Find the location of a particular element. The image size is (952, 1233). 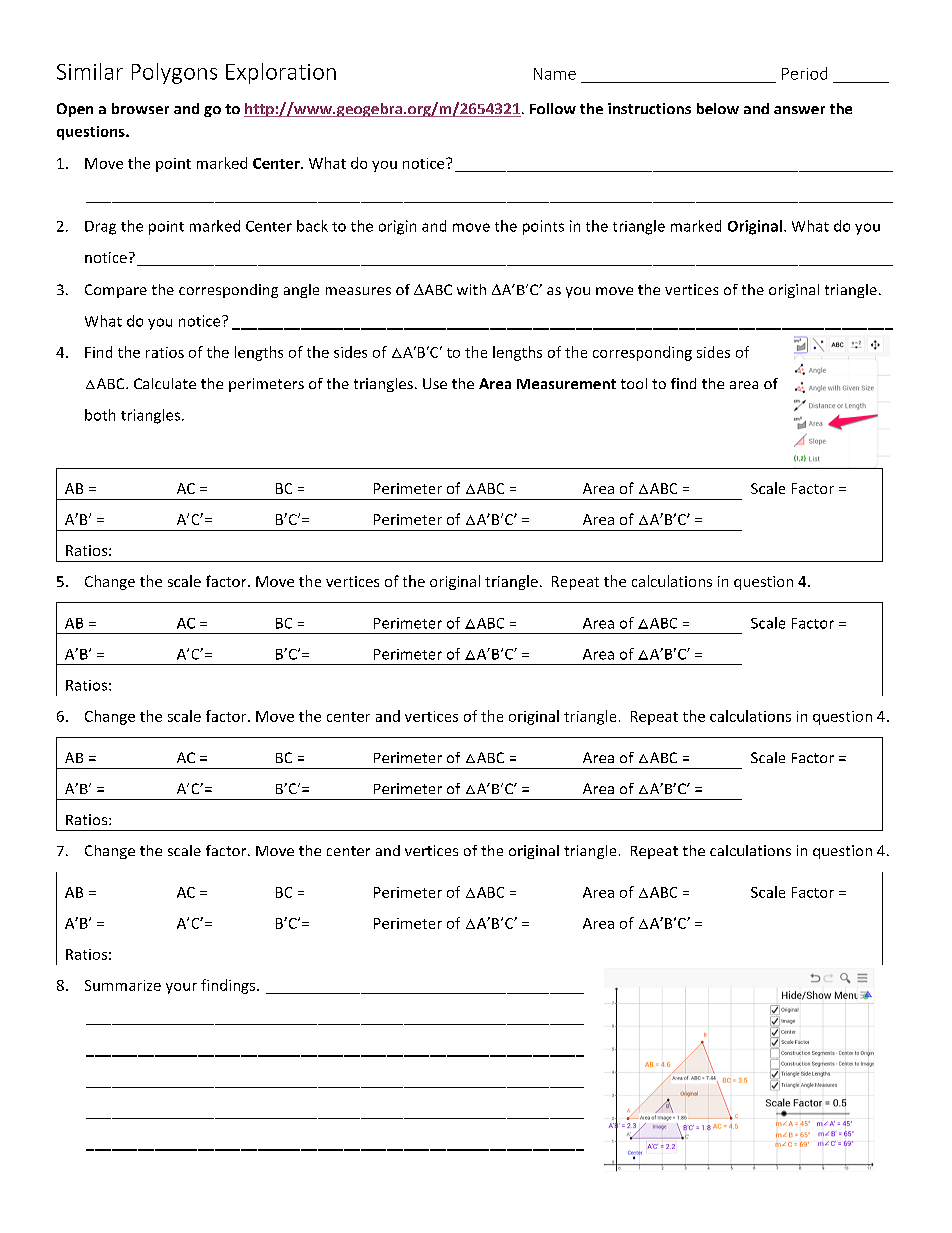

Use is located at coordinates (435, 383).
